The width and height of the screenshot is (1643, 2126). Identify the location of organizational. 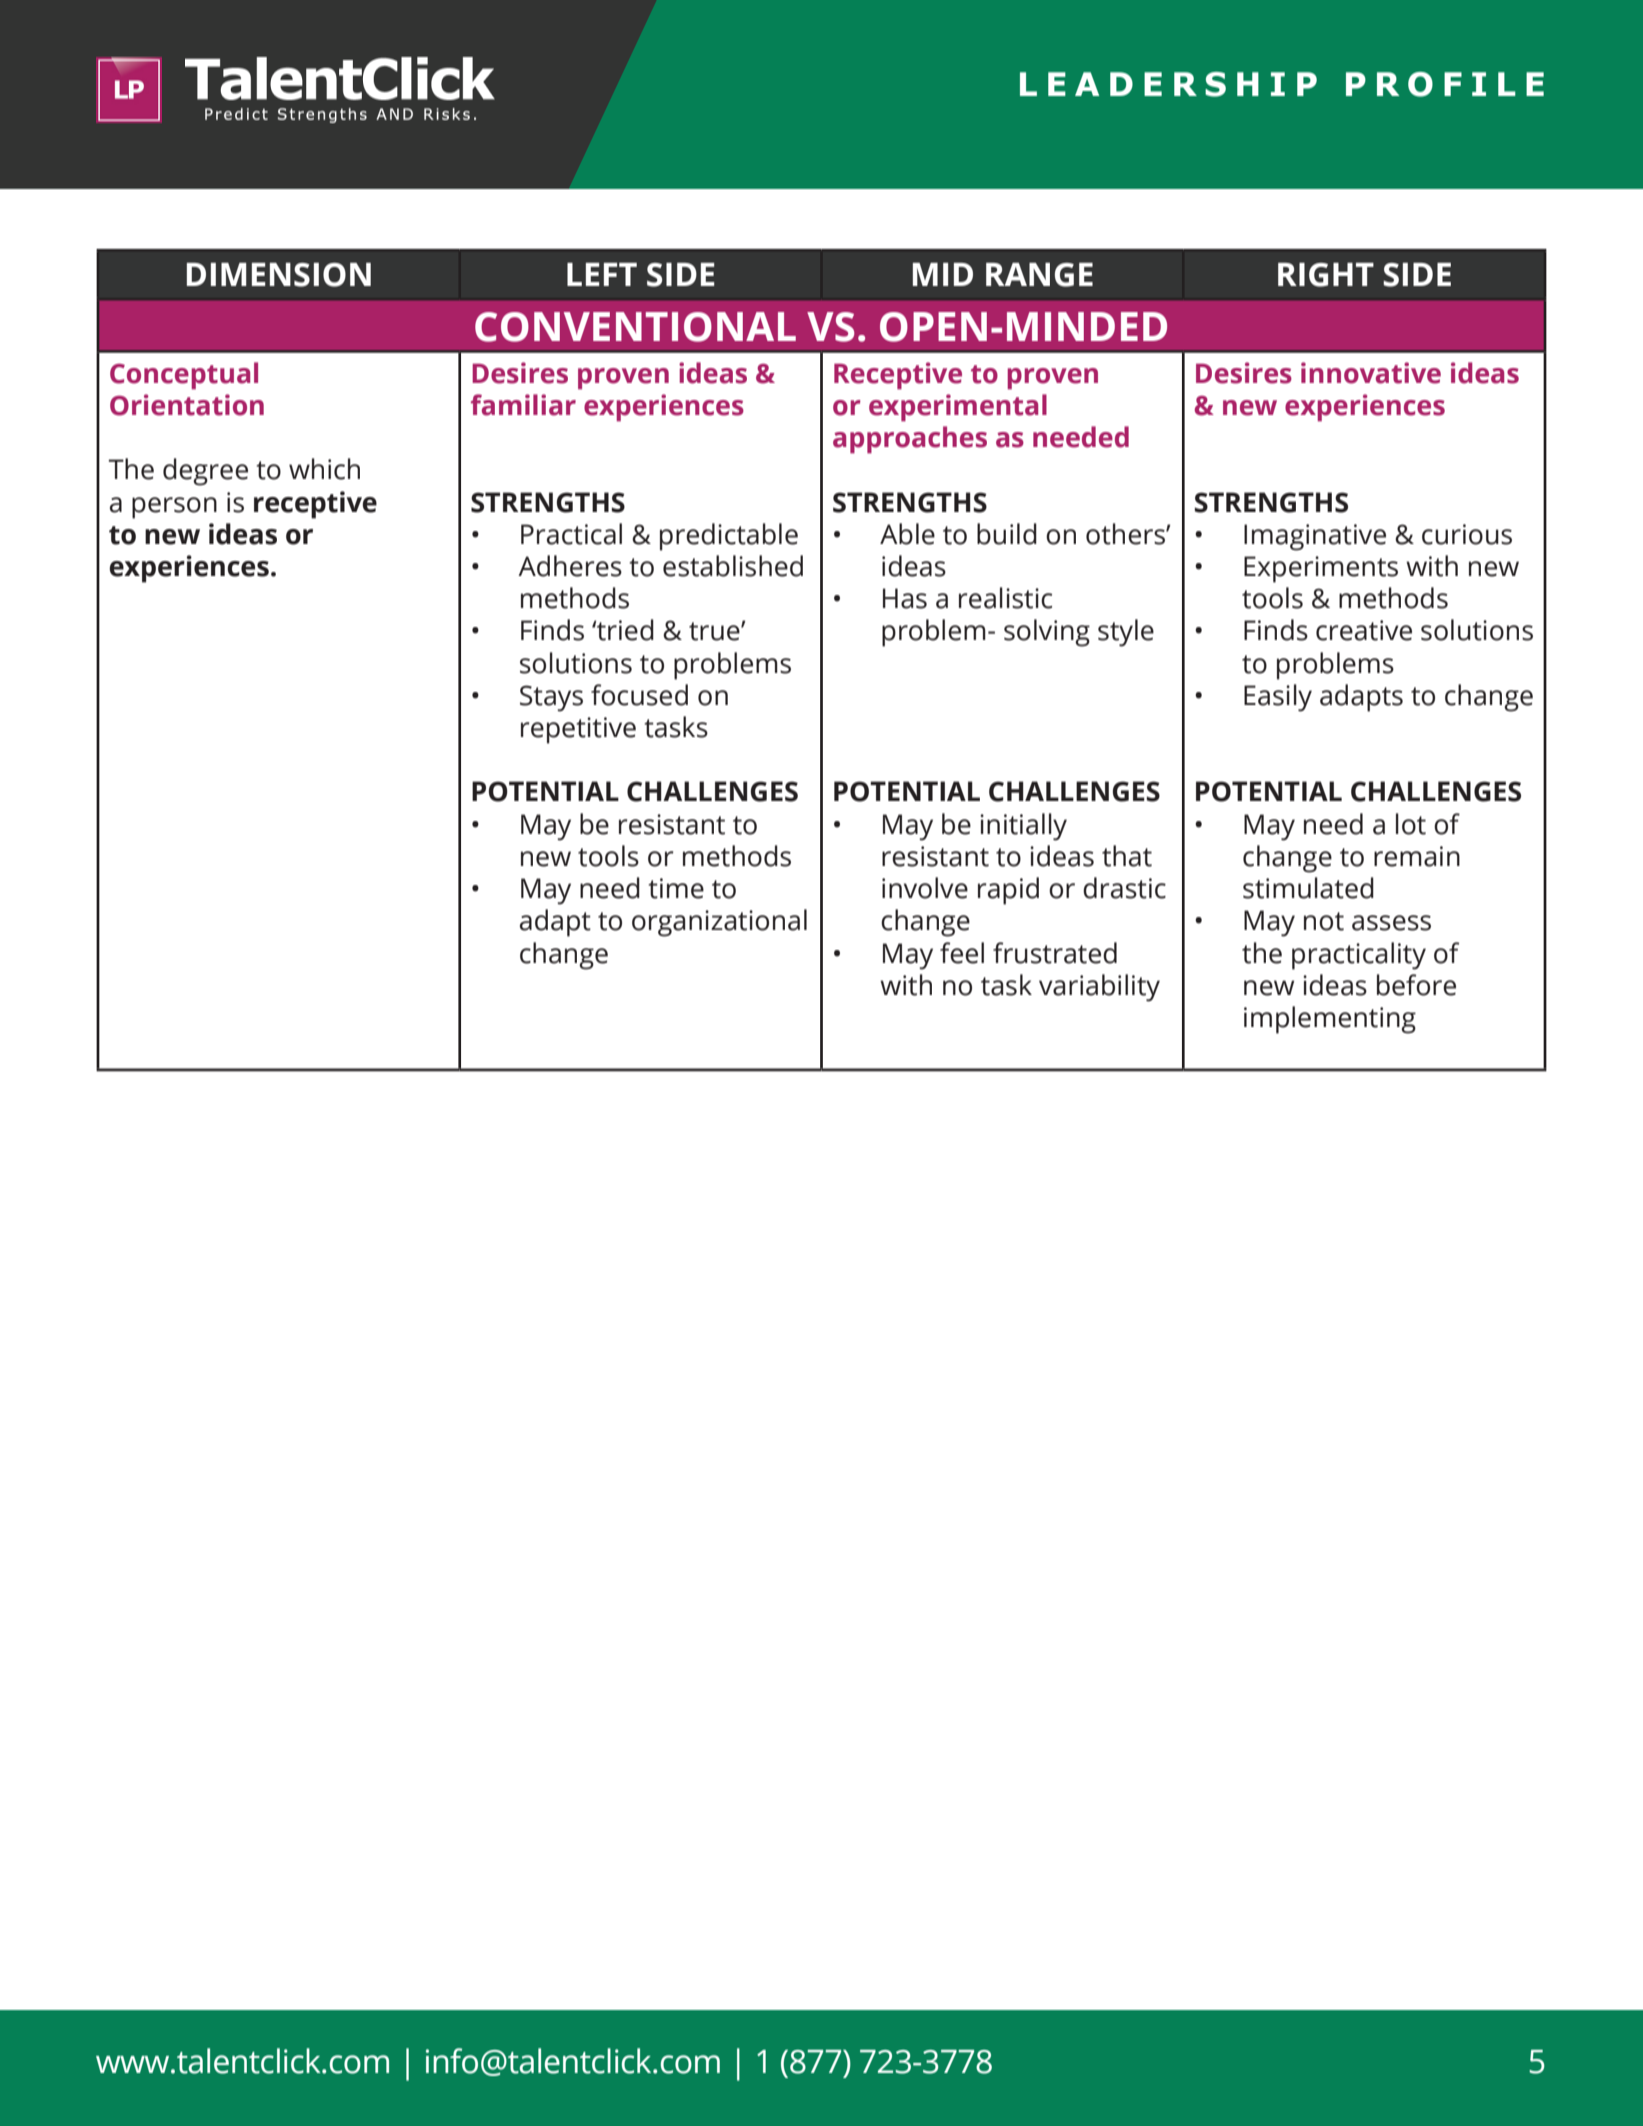
(719, 923).
